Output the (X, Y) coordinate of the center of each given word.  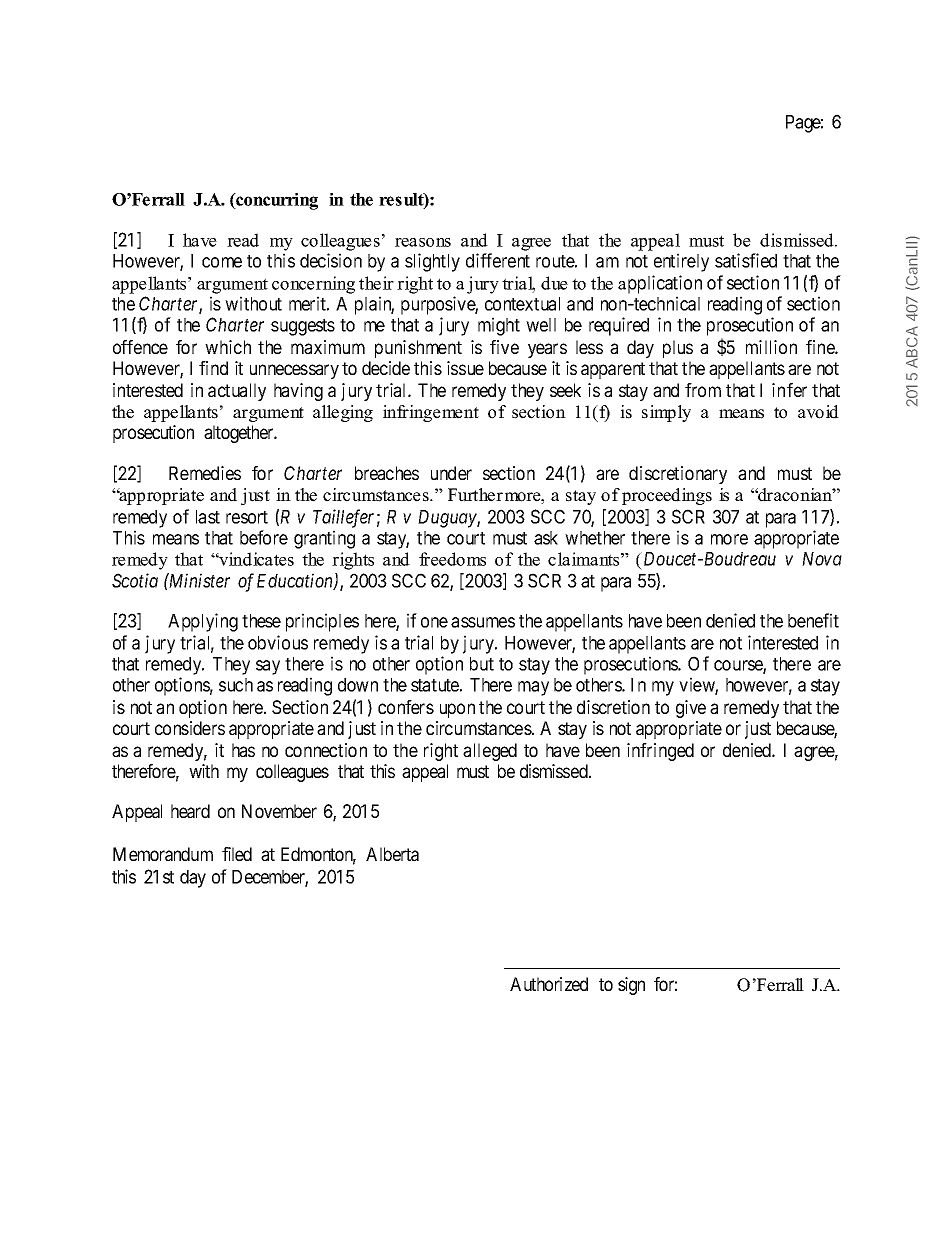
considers (190, 728)
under (451, 473)
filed (237, 854)
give (691, 709)
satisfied (746, 260)
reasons (423, 242)
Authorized (549, 984)
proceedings (667, 496)
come (222, 262)
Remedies (205, 473)
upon (457, 710)
